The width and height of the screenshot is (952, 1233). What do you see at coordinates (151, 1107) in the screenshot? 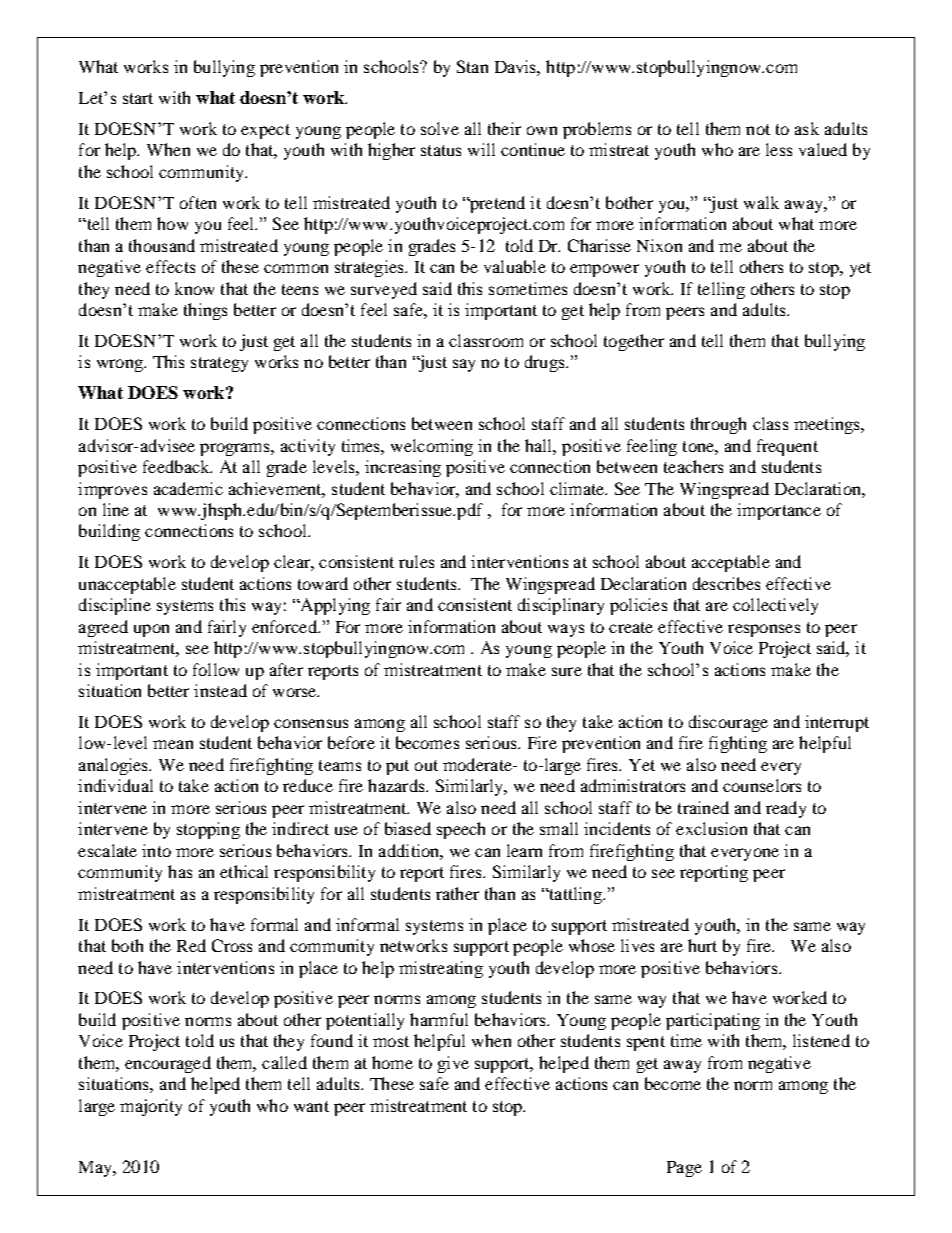
I see `majority` at bounding box center [151, 1107].
